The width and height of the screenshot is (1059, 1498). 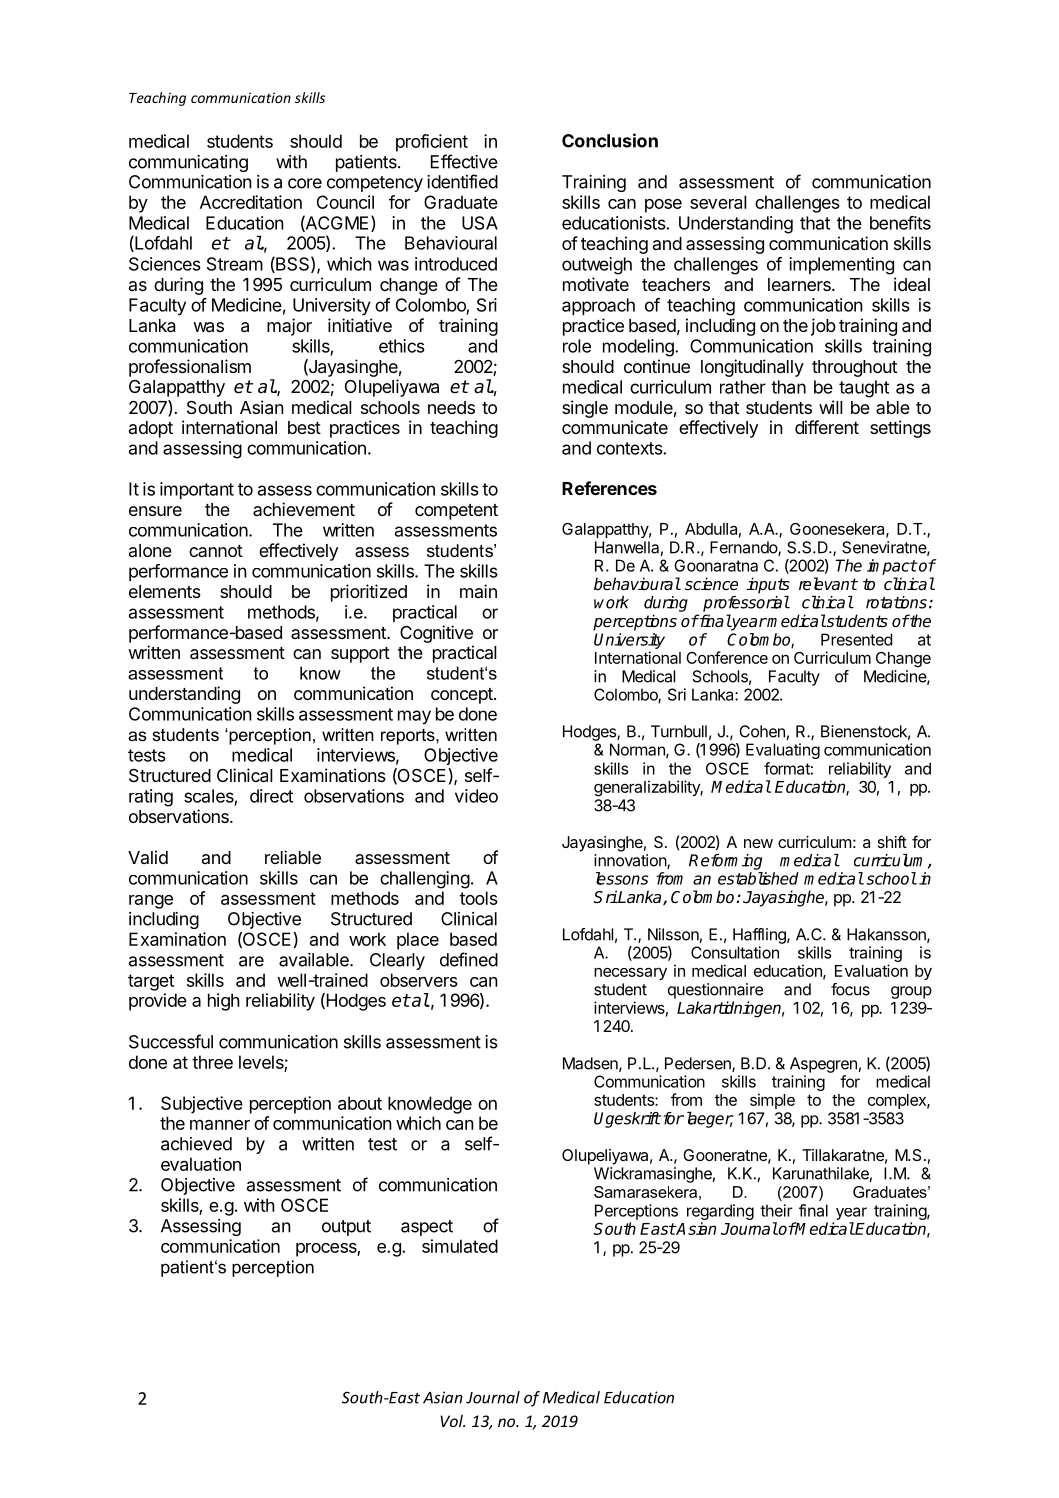 I want to click on output, so click(x=346, y=1228).
